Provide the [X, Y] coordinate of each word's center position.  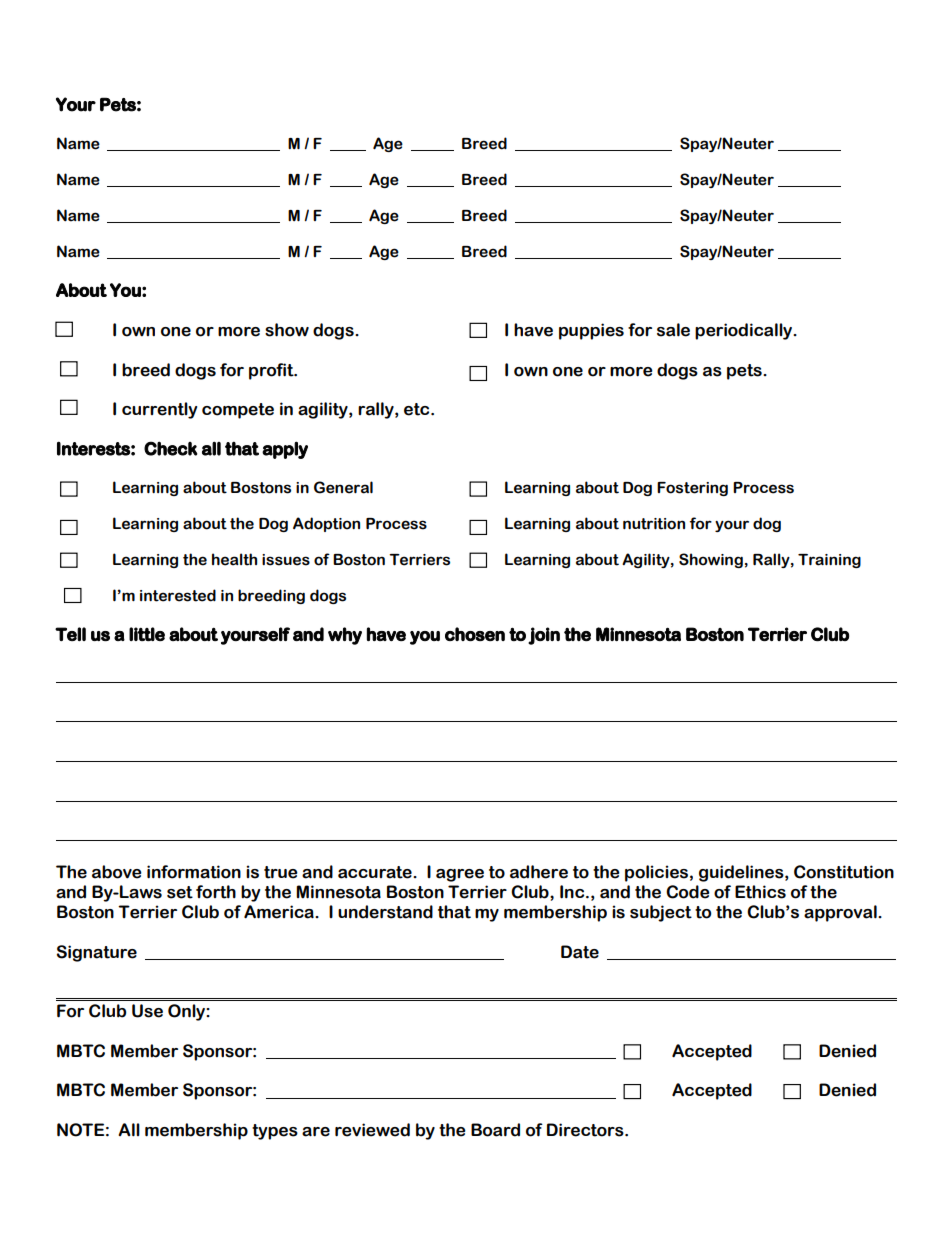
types [275, 1132]
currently [159, 410]
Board [495, 1130]
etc [418, 409]
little [147, 634]
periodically [745, 331]
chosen [475, 634]
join [544, 636]
